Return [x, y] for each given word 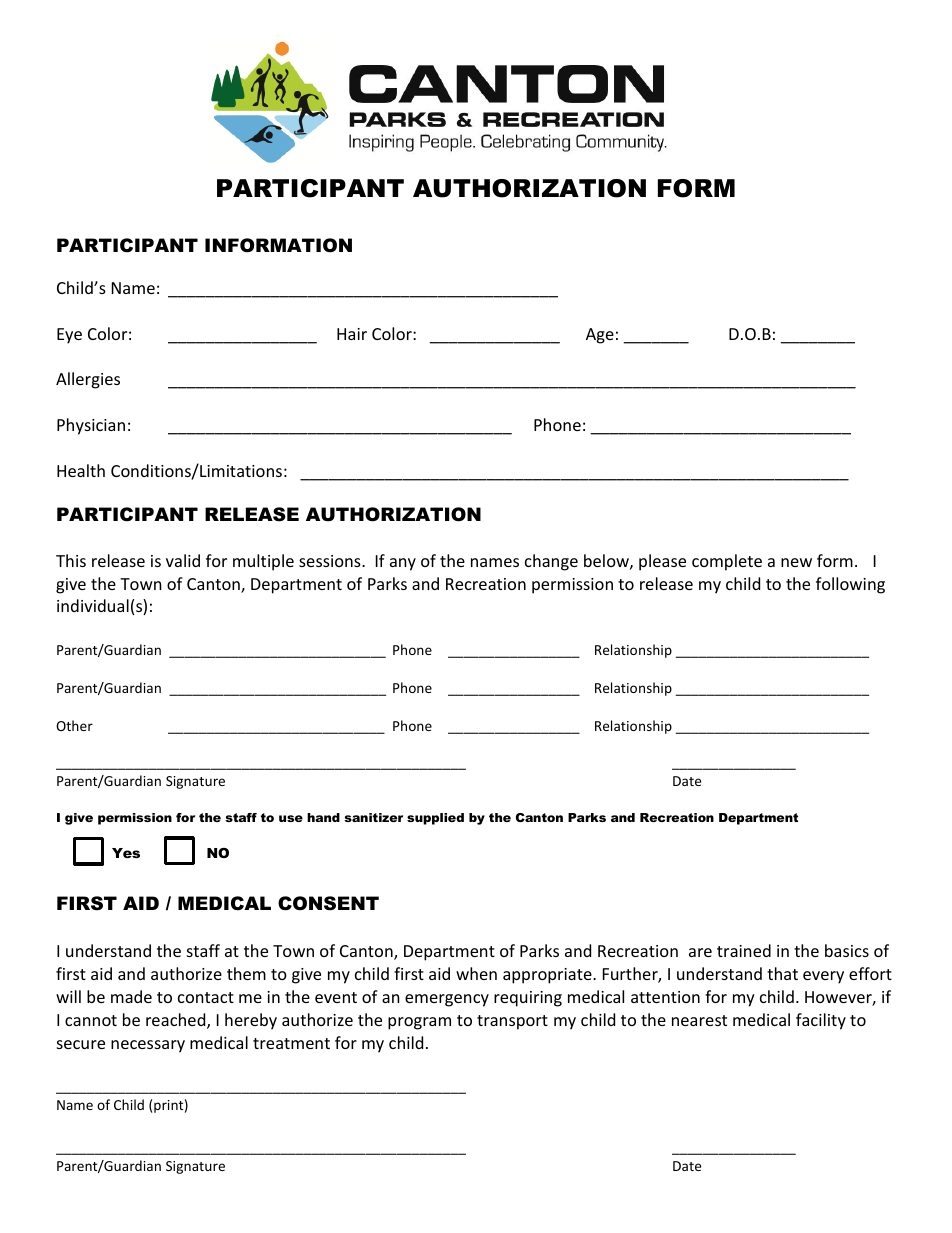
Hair [352, 334]
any [403, 564]
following [850, 585]
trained [744, 950]
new [796, 562]
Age [600, 336]
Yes [126, 853]
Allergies [88, 380]
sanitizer [373, 817]
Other [74, 725]
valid [183, 560]
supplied [435, 819]
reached [177, 1021]
